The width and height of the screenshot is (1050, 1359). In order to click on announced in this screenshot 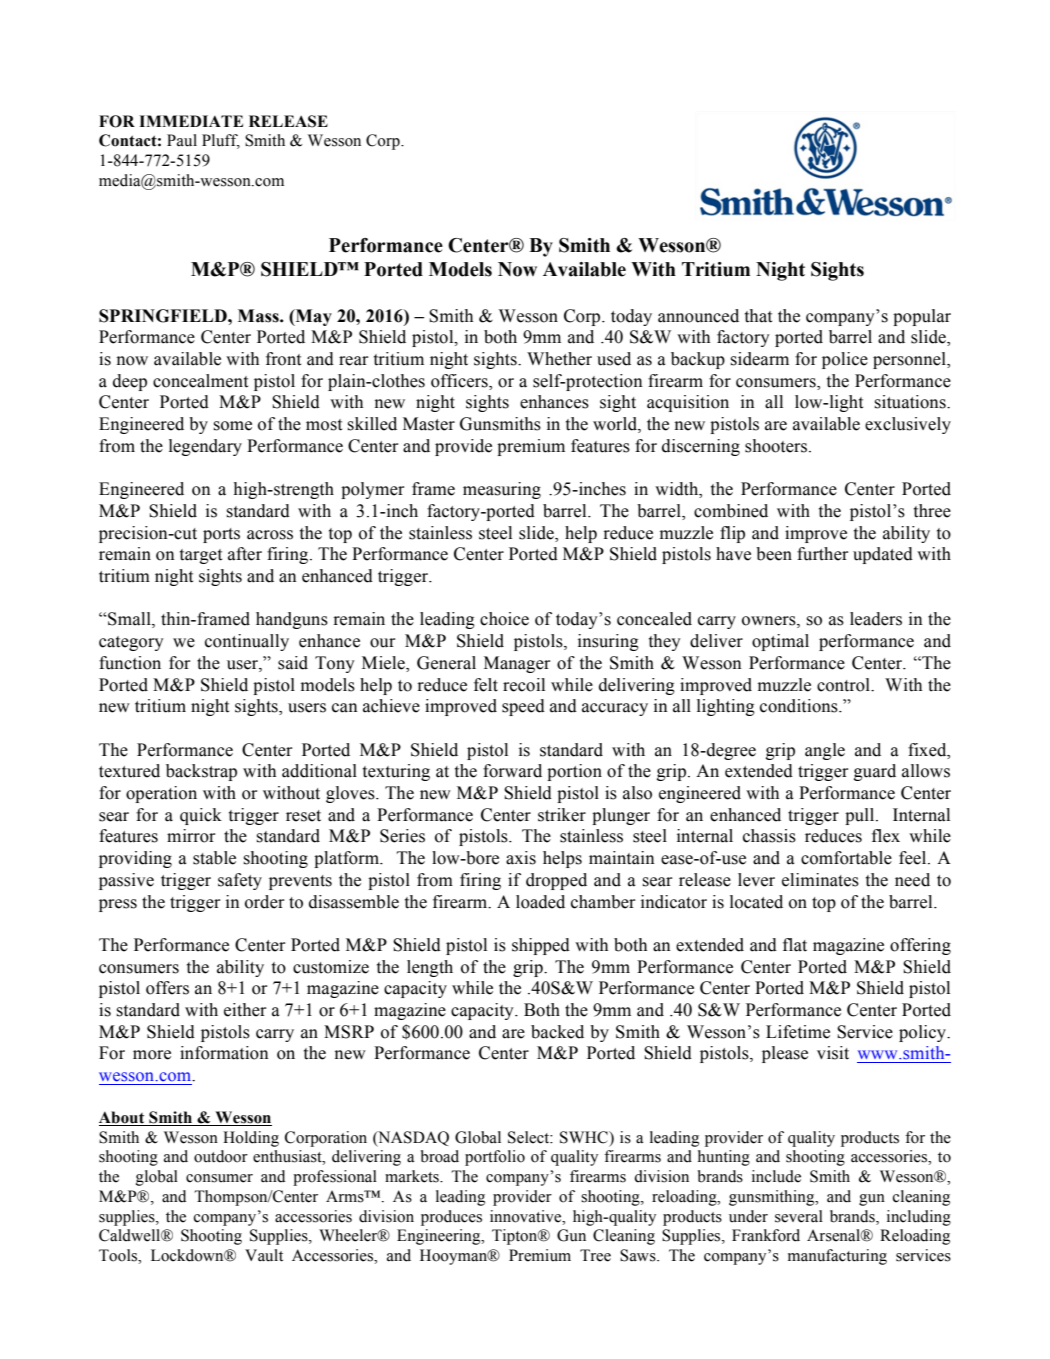, I will do `click(698, 316)`.
